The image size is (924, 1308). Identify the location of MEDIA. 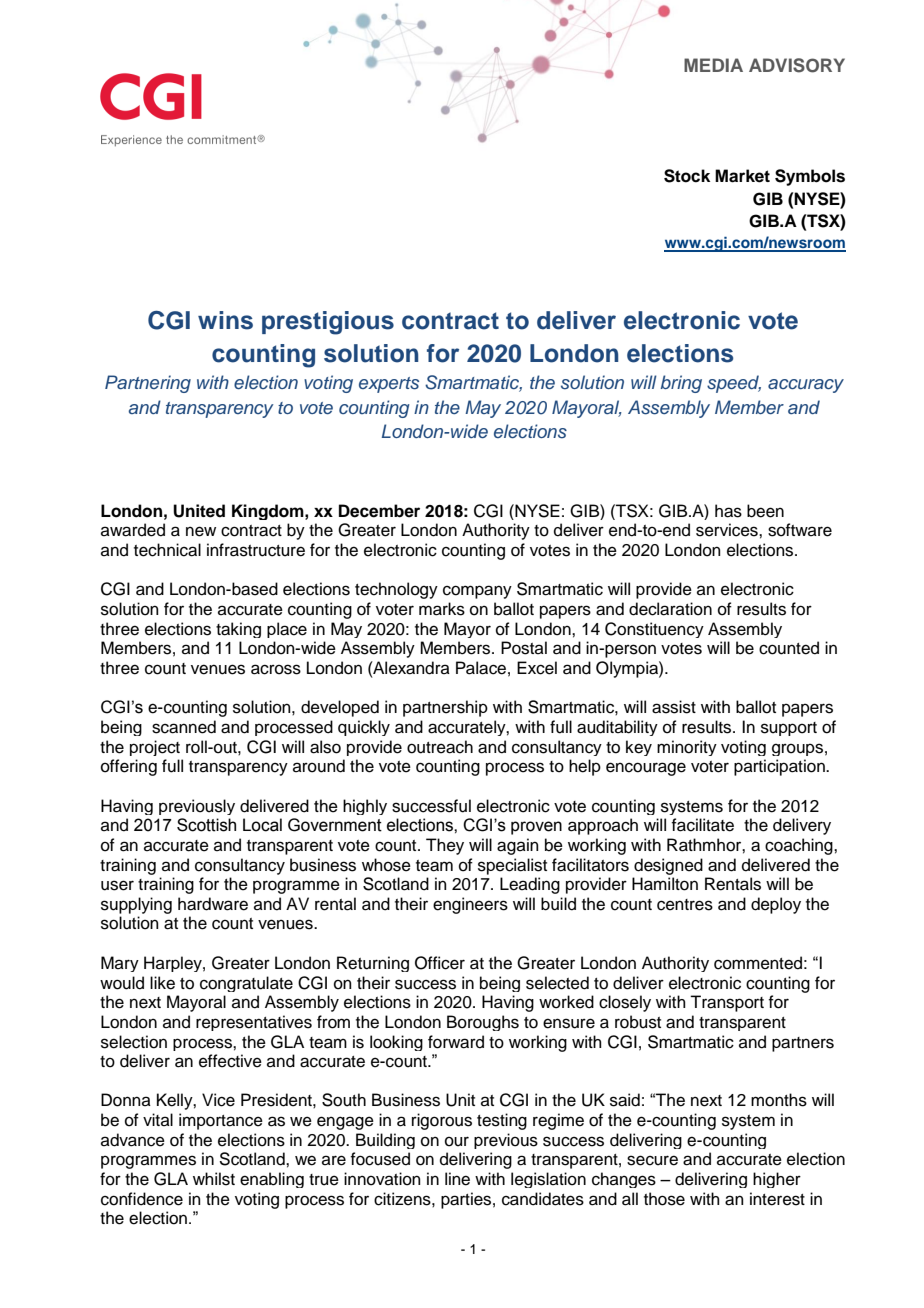
(713, 65).
